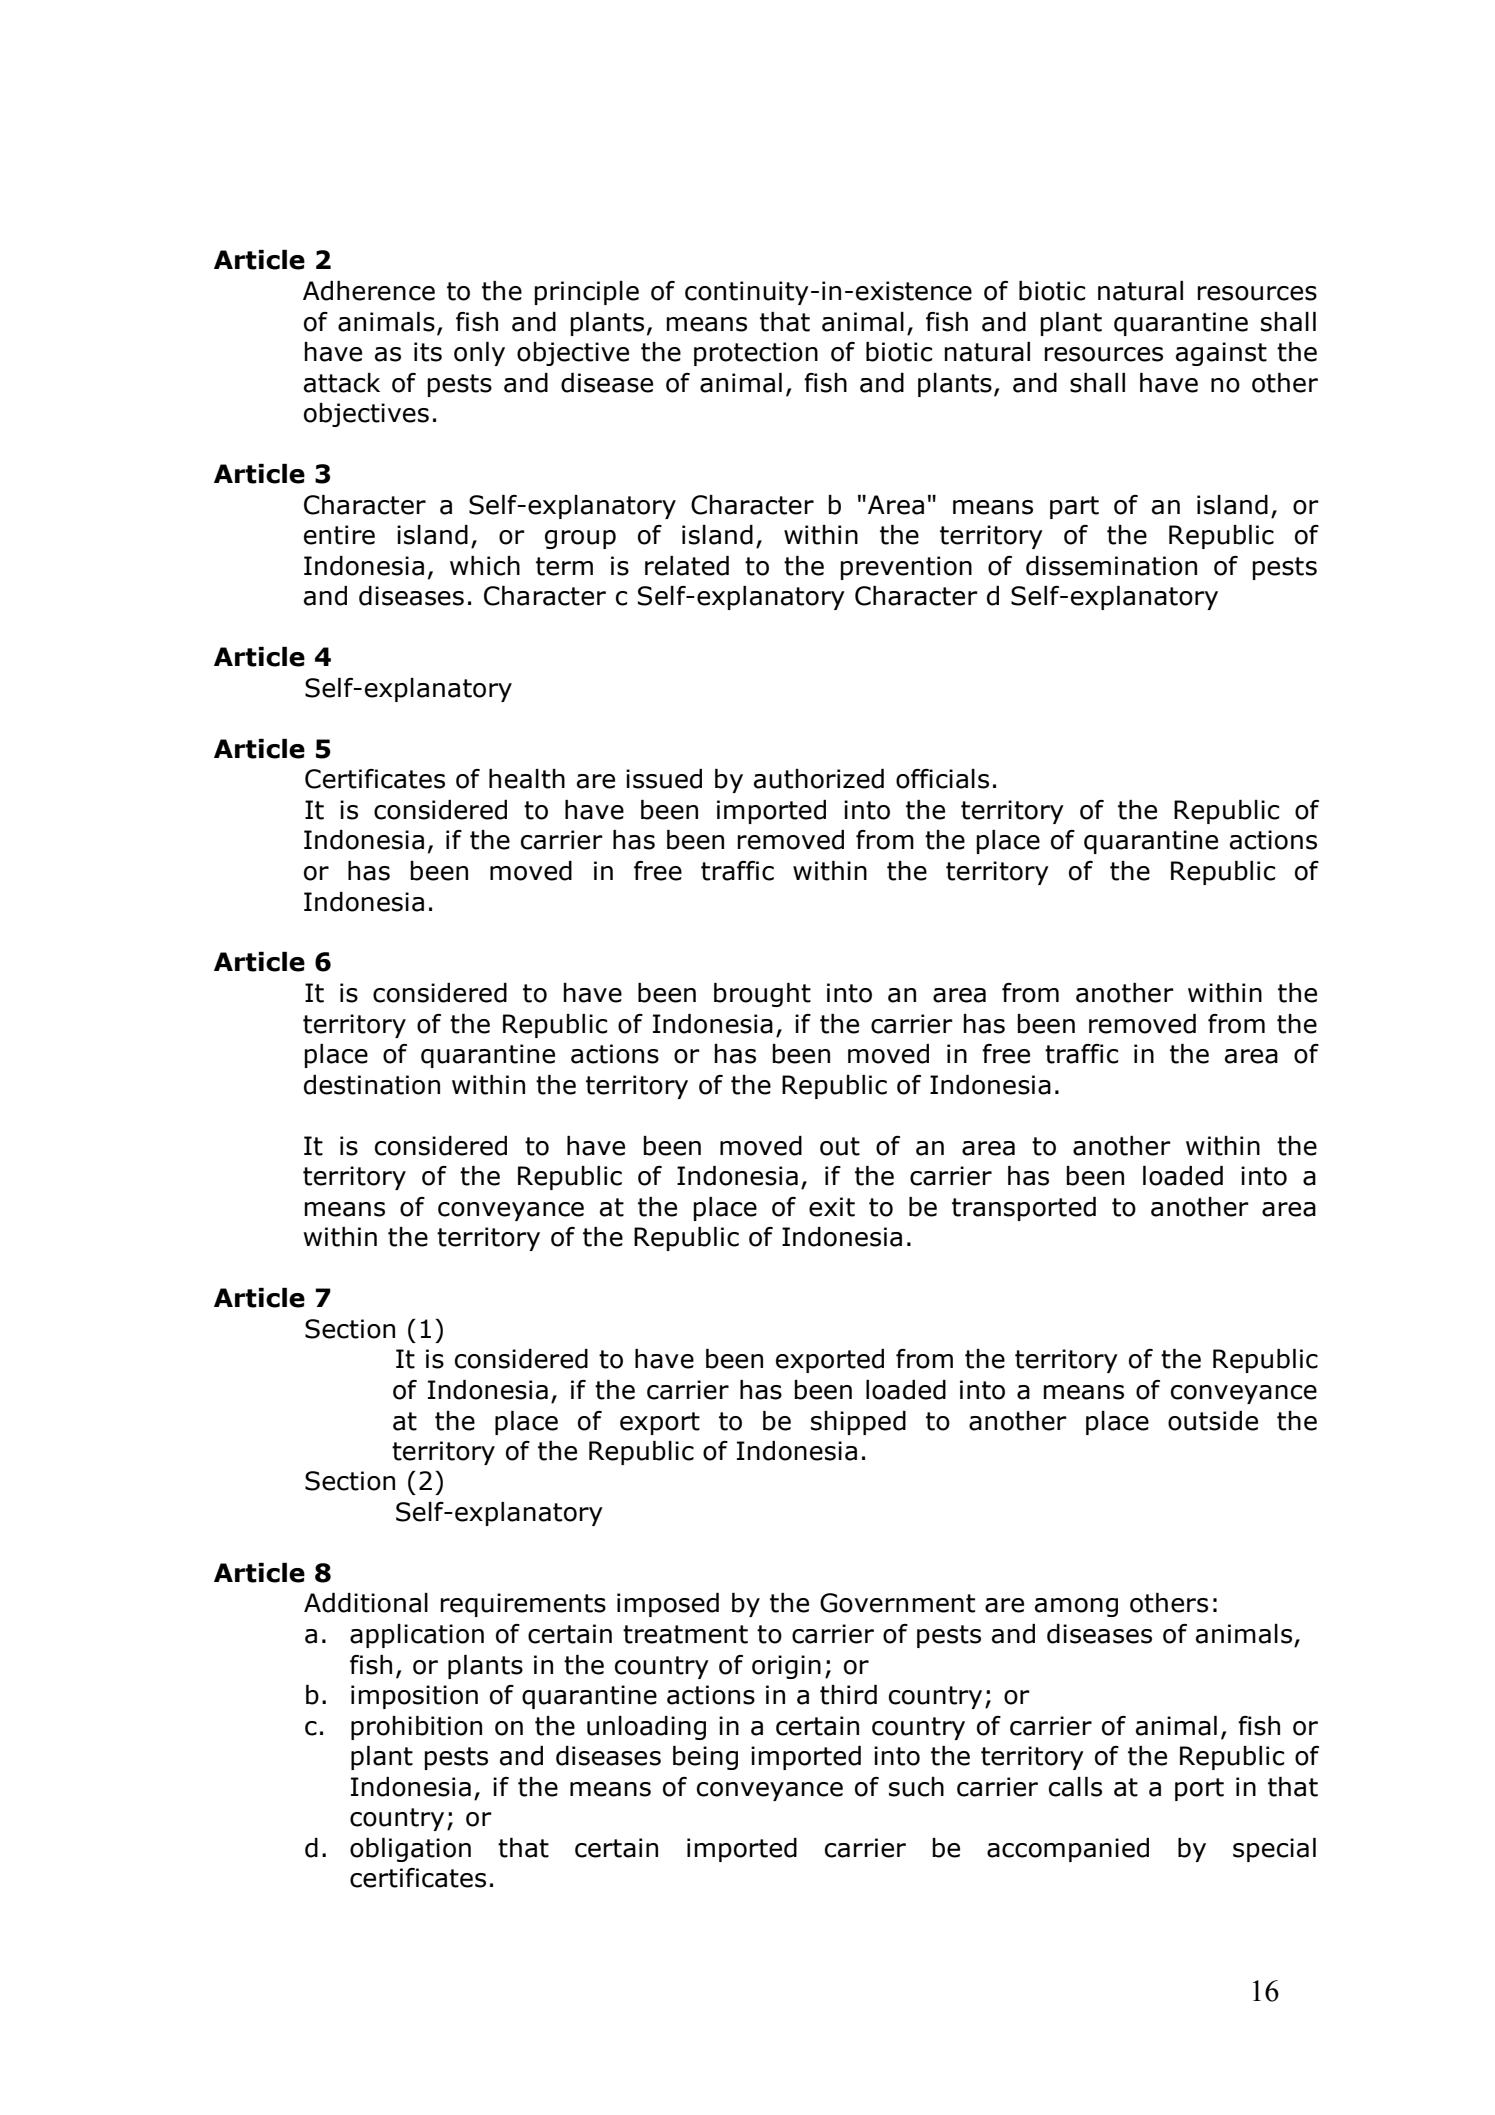 The image size is (1495, 2115). What do you see at coordinates (1221, 354) in the image?
I see `against` at bounding box center [1221, 354].
